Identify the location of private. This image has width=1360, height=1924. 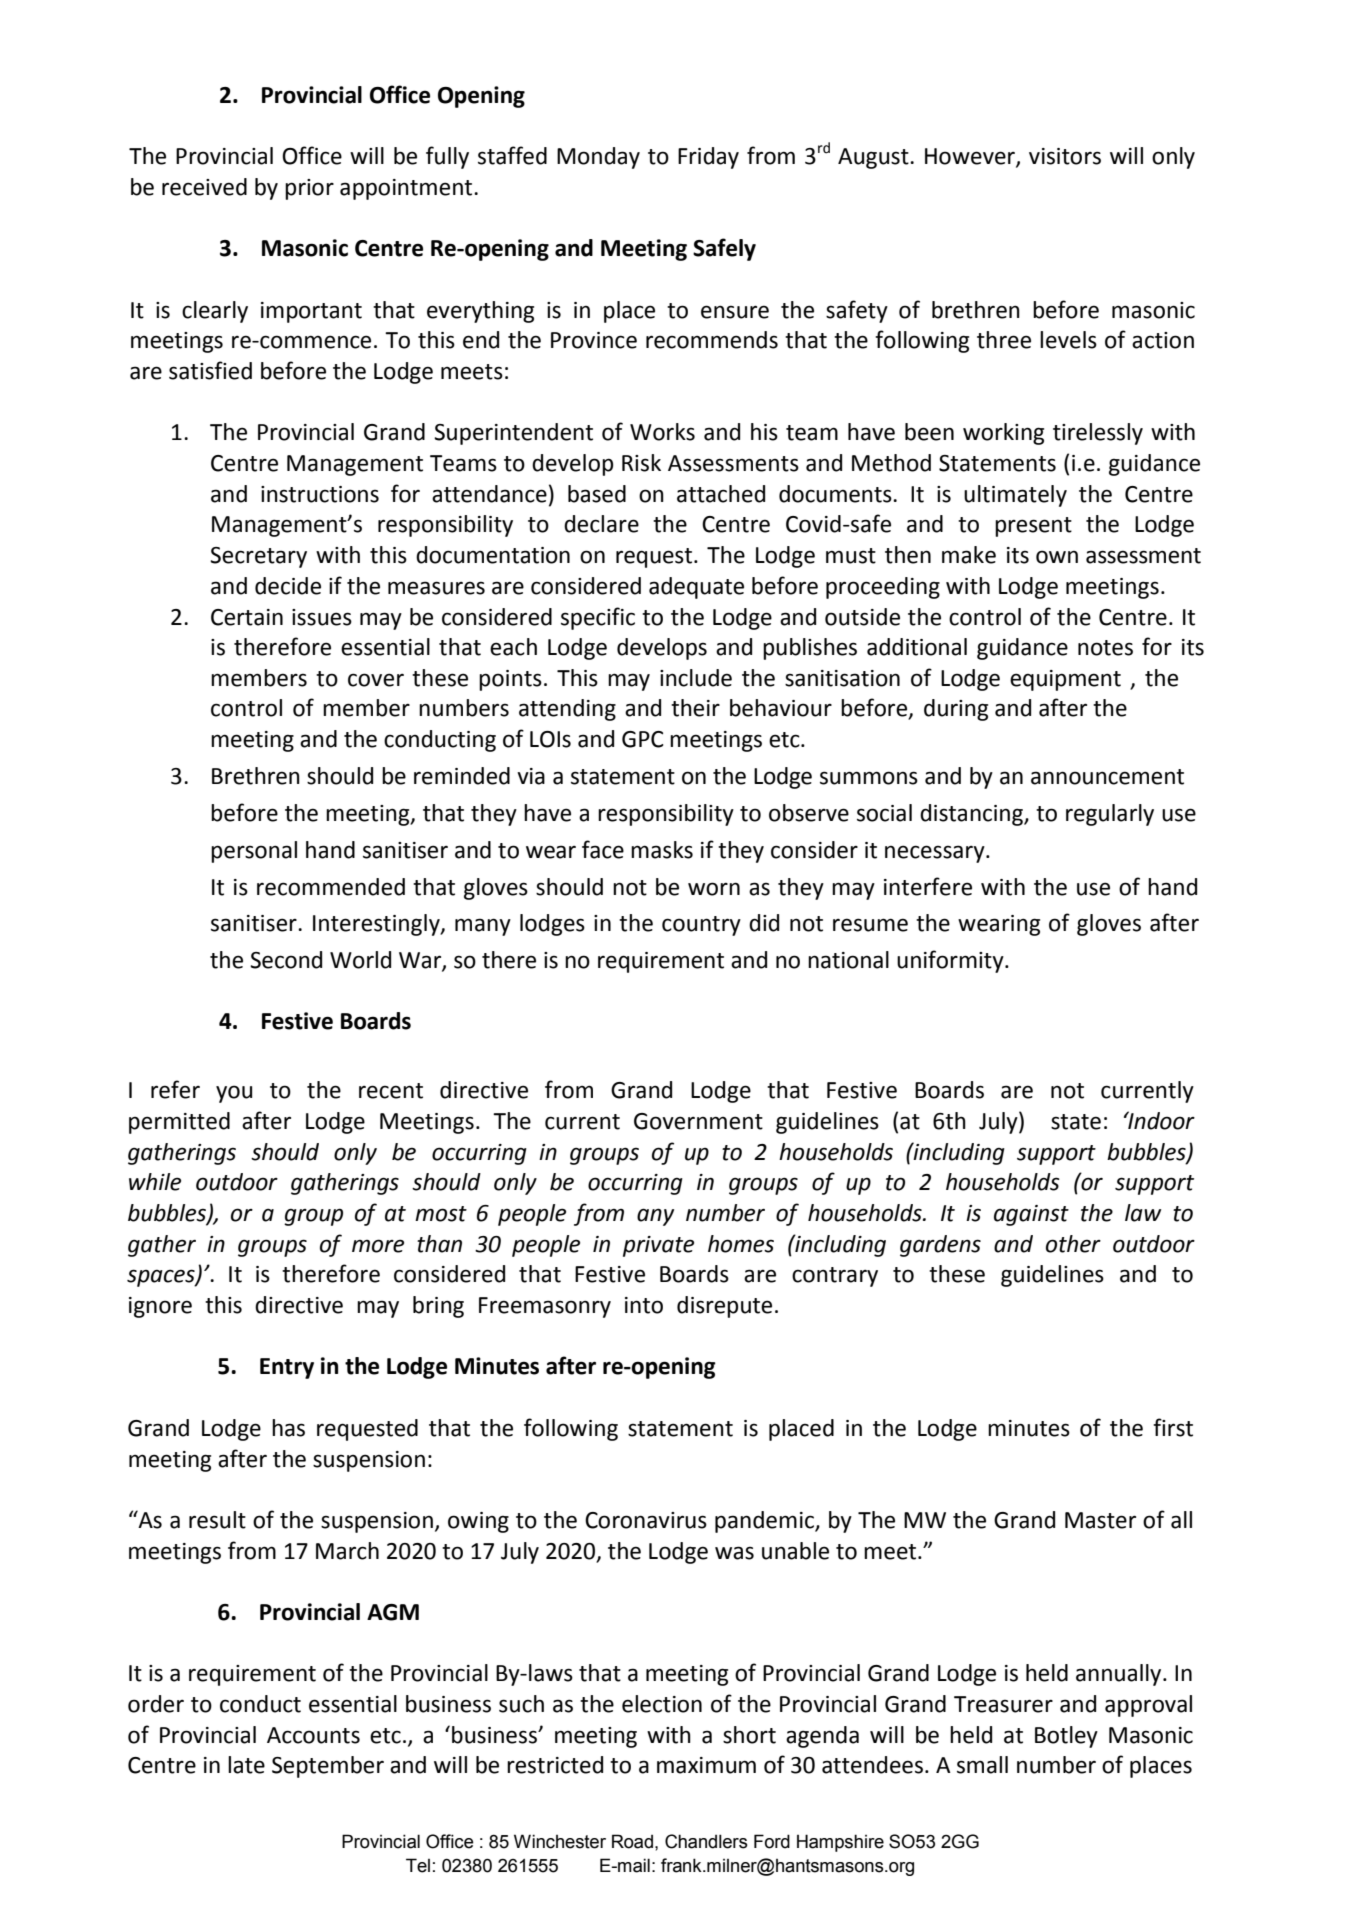
(658, 1246).
